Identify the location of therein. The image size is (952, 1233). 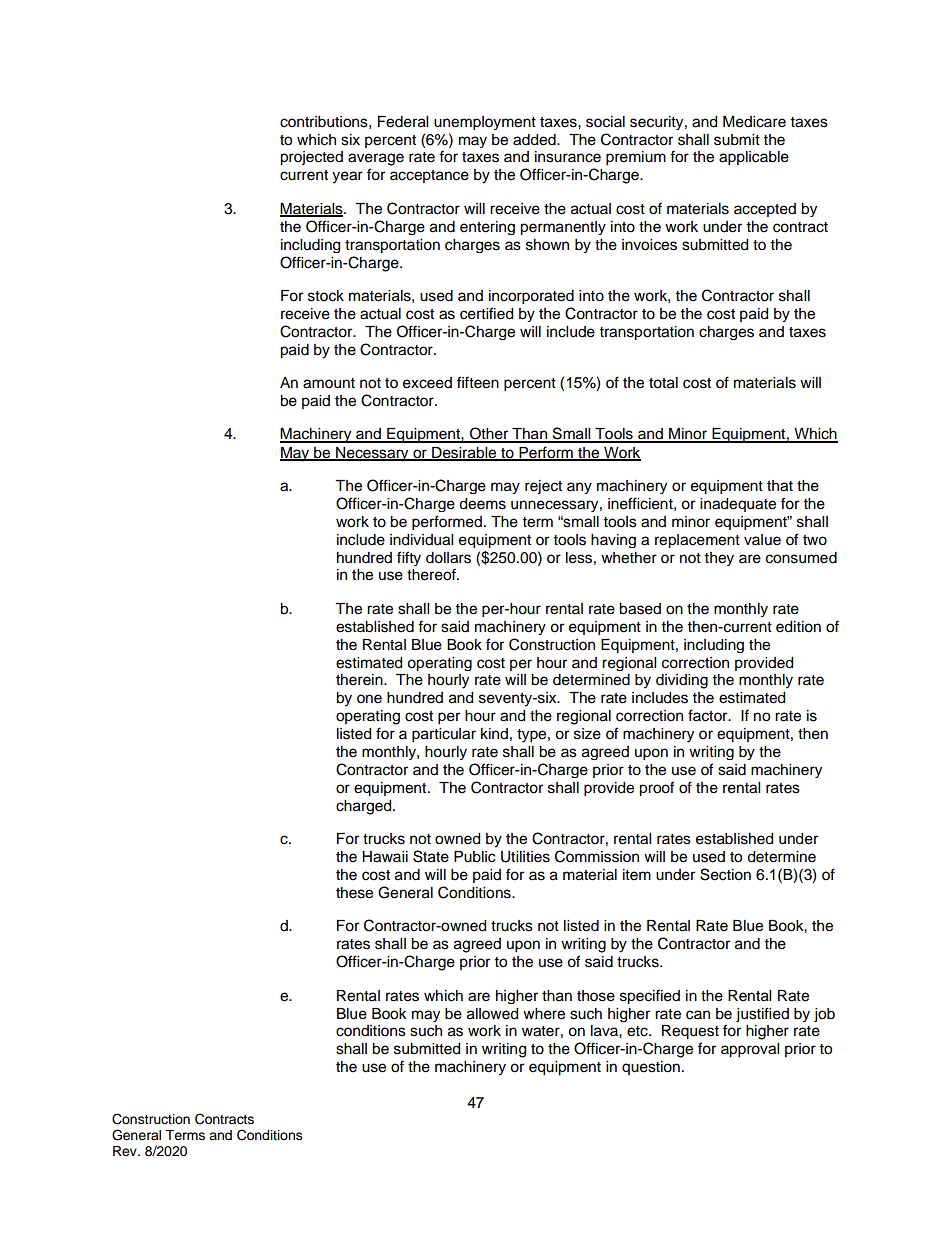
(360, 680).
